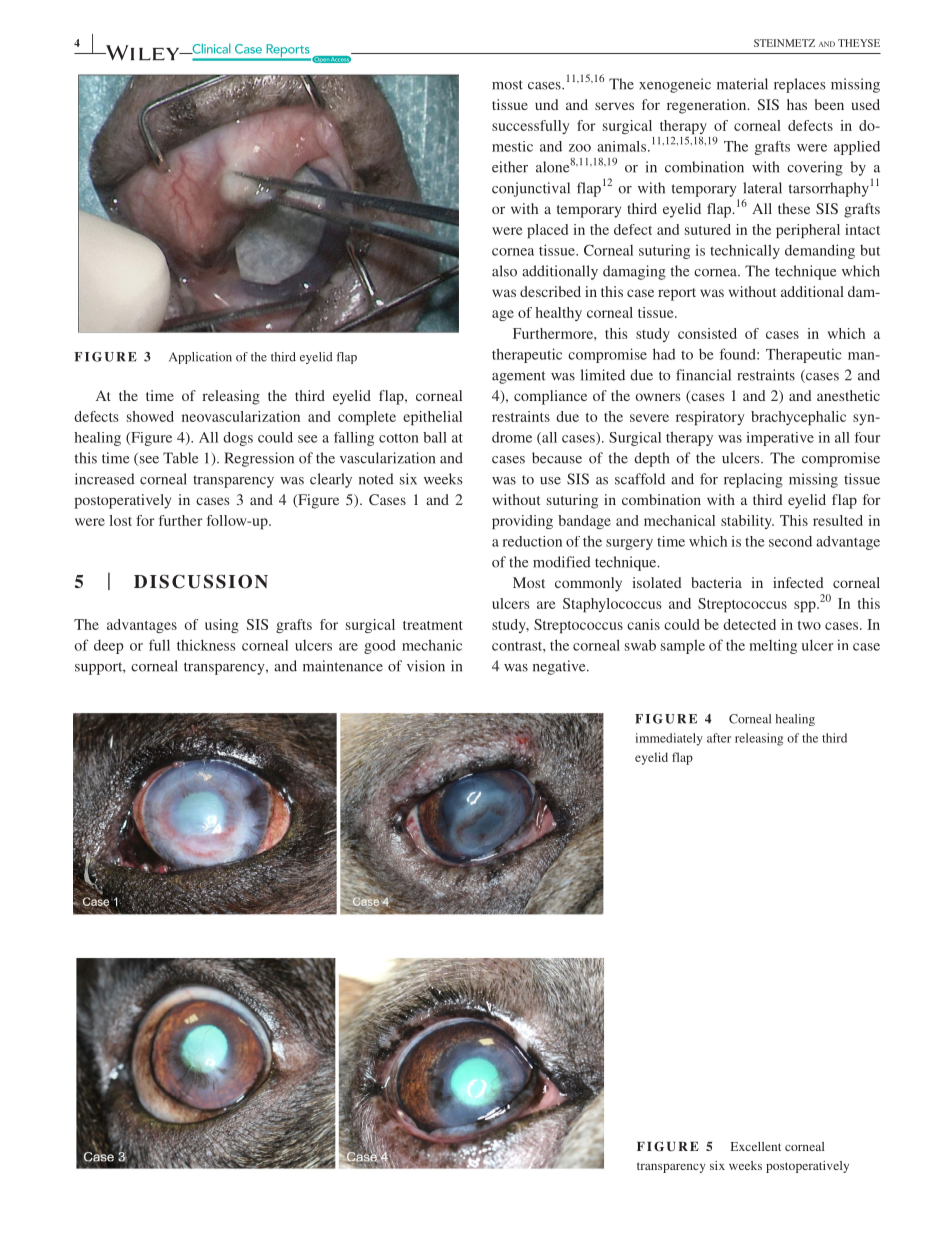 The width and height of the screenshot is (952, 1251). I want to click on using, so click(222, 626).
